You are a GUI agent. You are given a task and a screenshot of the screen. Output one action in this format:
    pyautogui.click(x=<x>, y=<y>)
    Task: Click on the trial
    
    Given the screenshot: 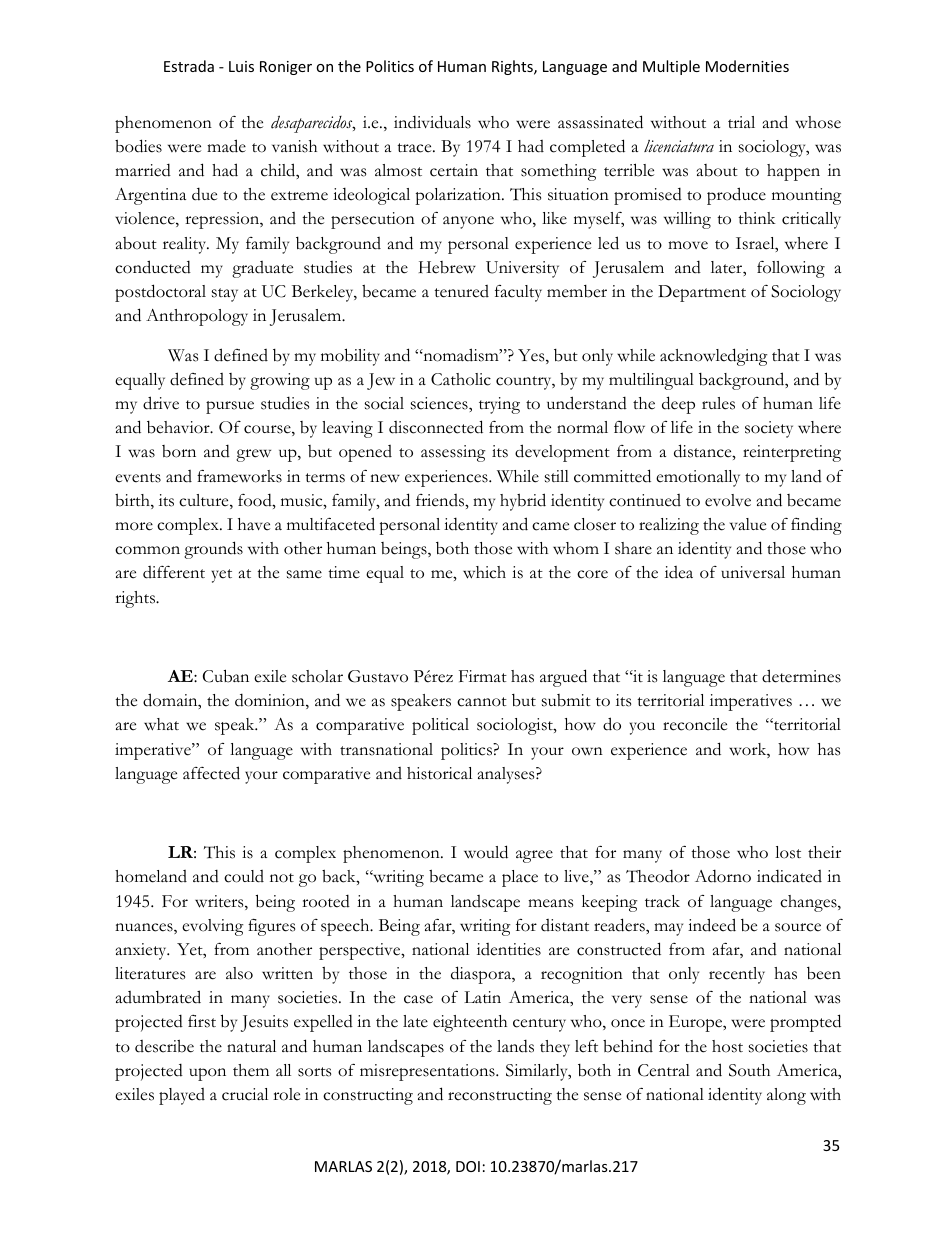 What is the action you would take?
    pyautogui.click(x=741, y=122)
